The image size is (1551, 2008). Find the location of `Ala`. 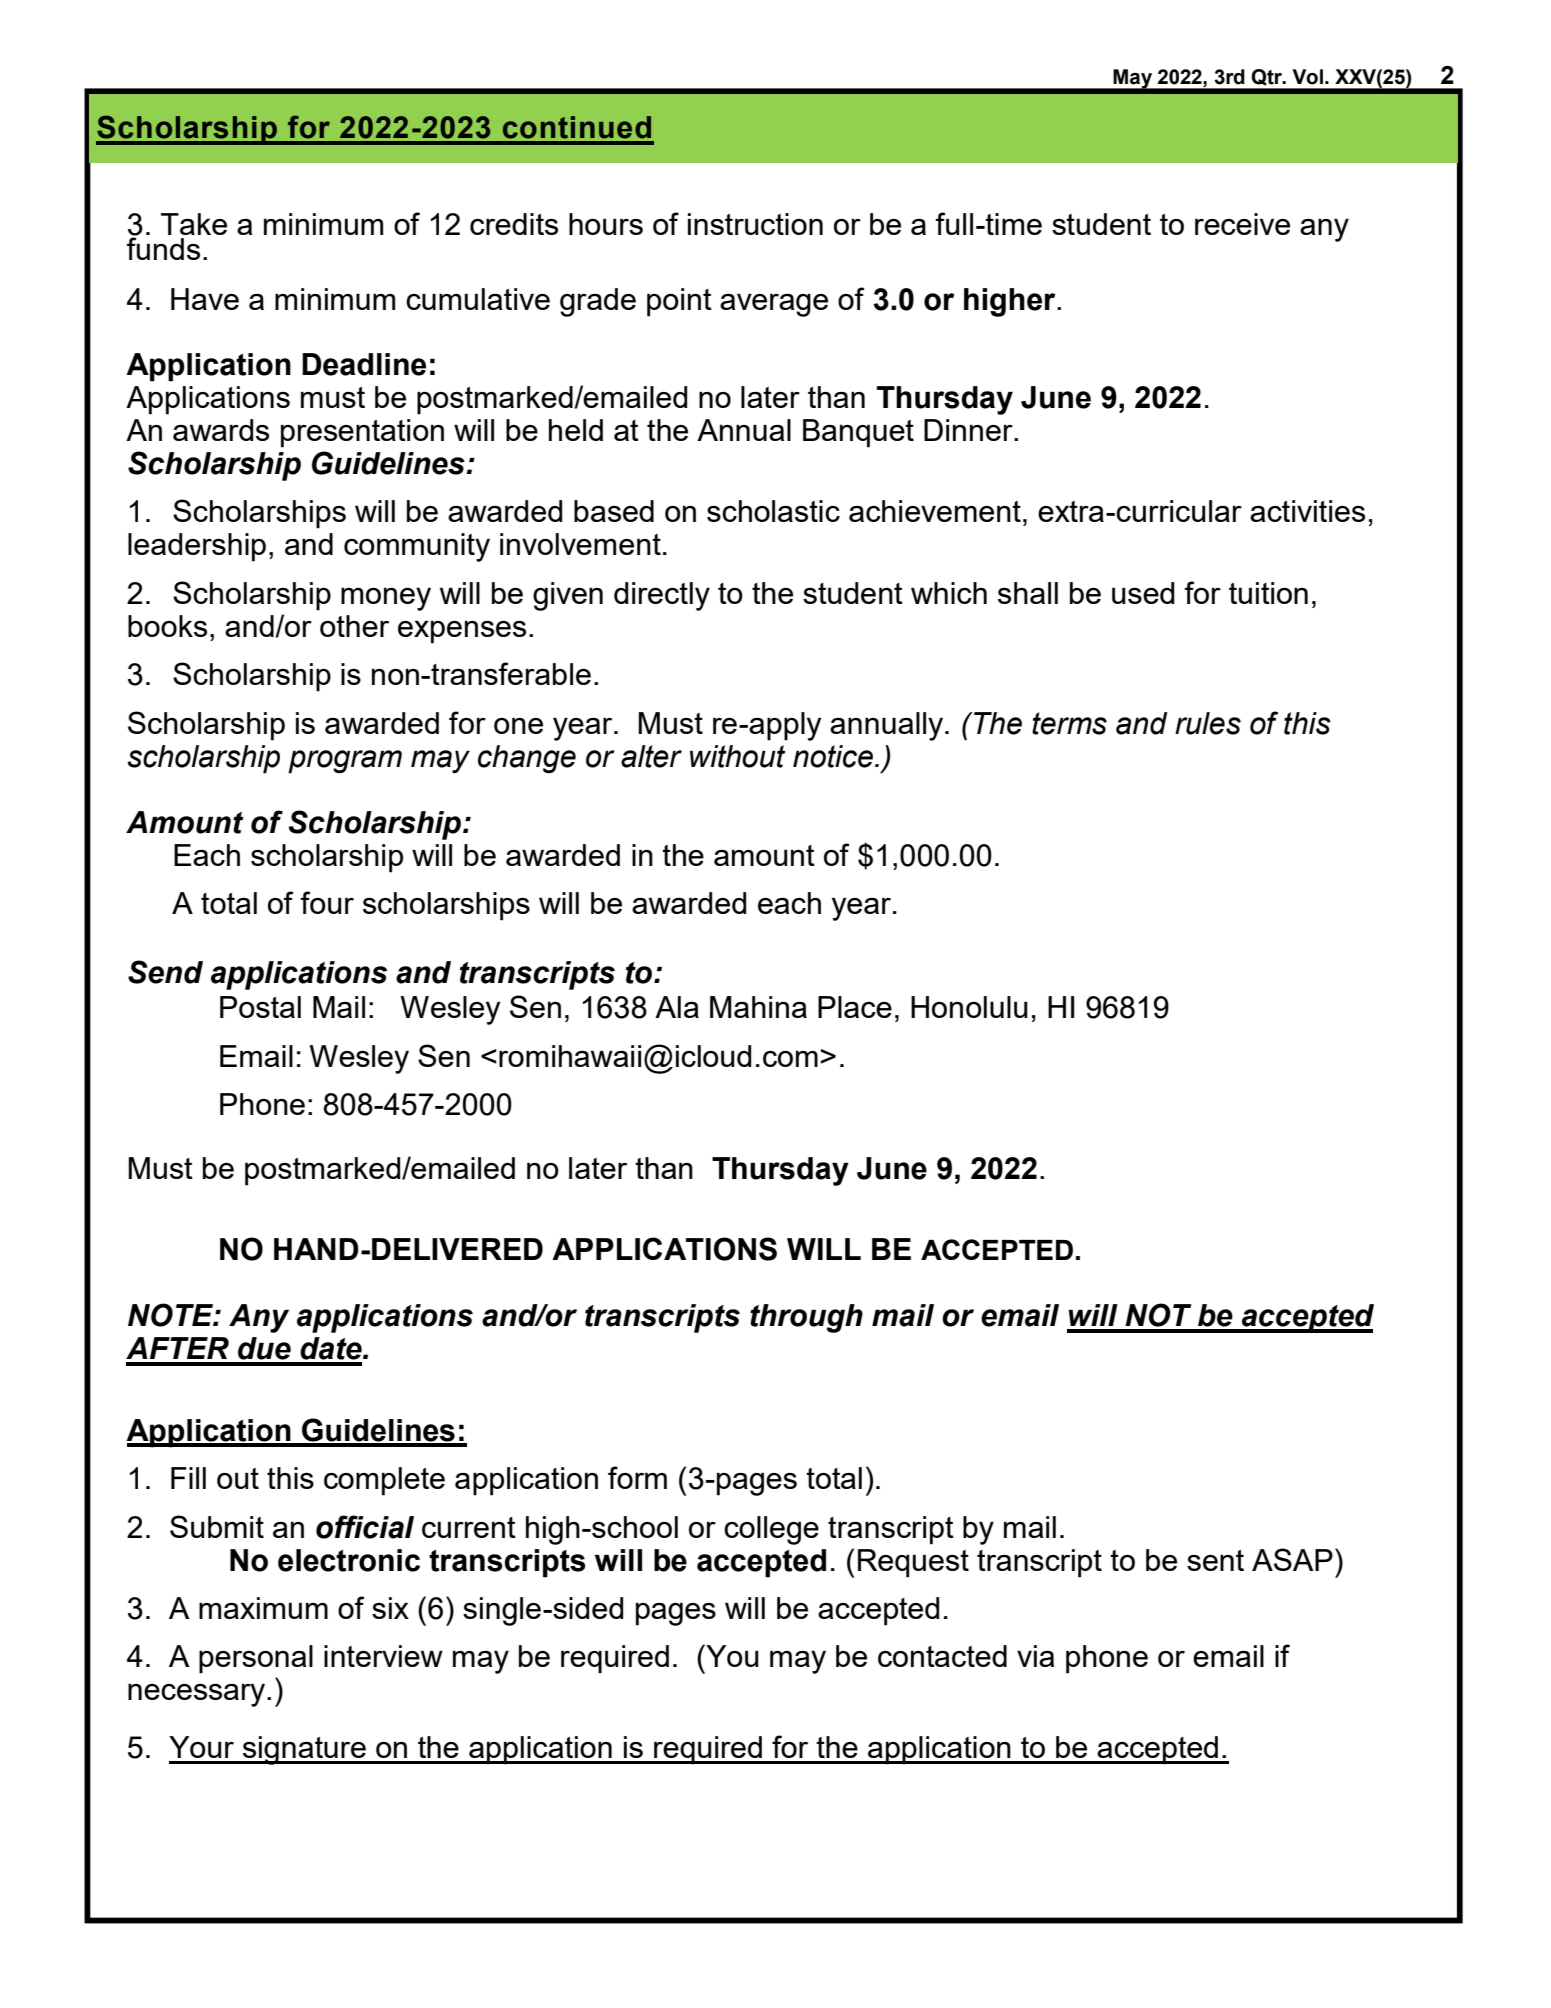

Ala is located at coordinates (677, 1007).
